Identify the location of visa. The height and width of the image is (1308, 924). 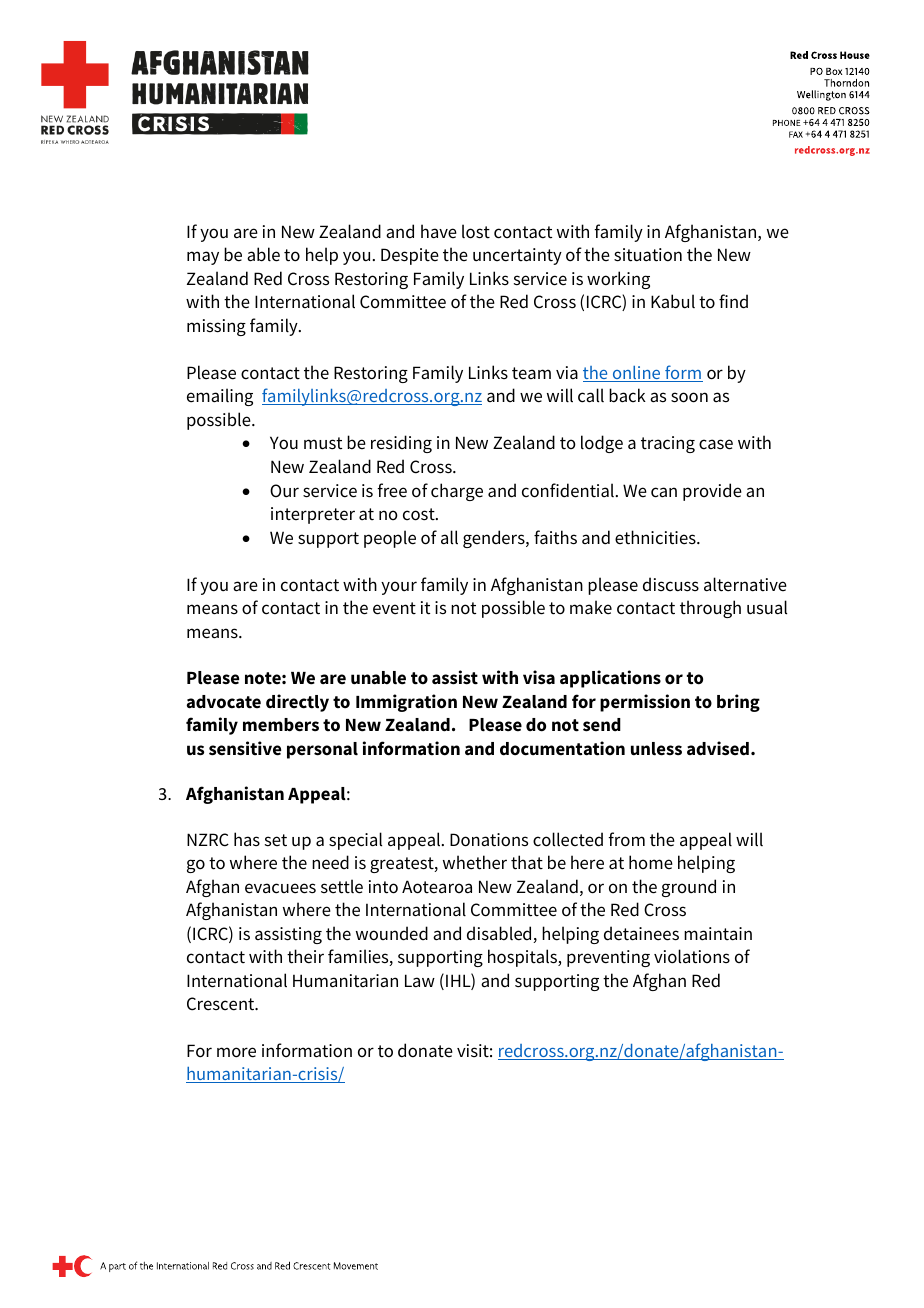
(539, 677).
